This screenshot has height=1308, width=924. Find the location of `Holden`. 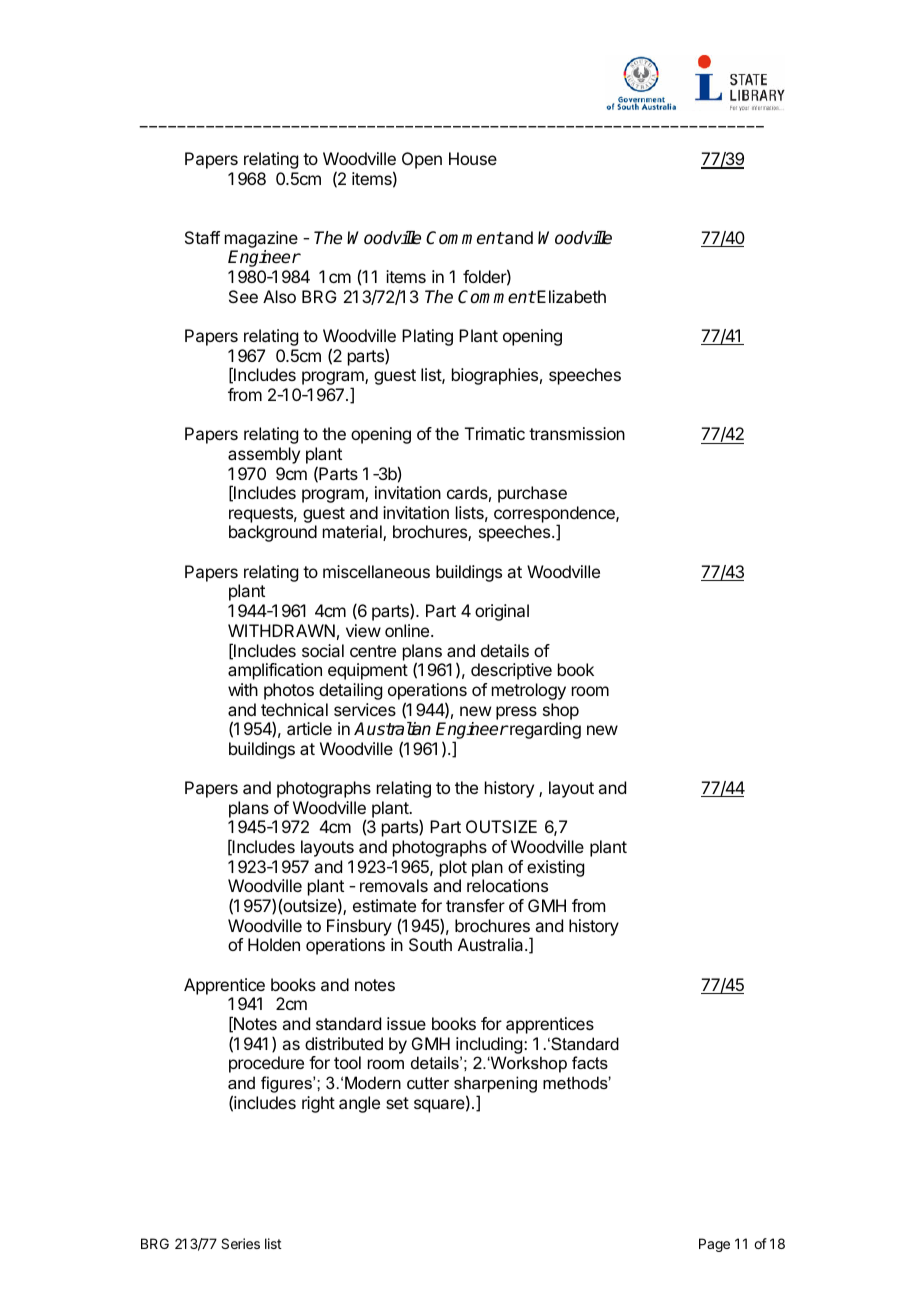

Holden is located at coordinates (274, 944).
